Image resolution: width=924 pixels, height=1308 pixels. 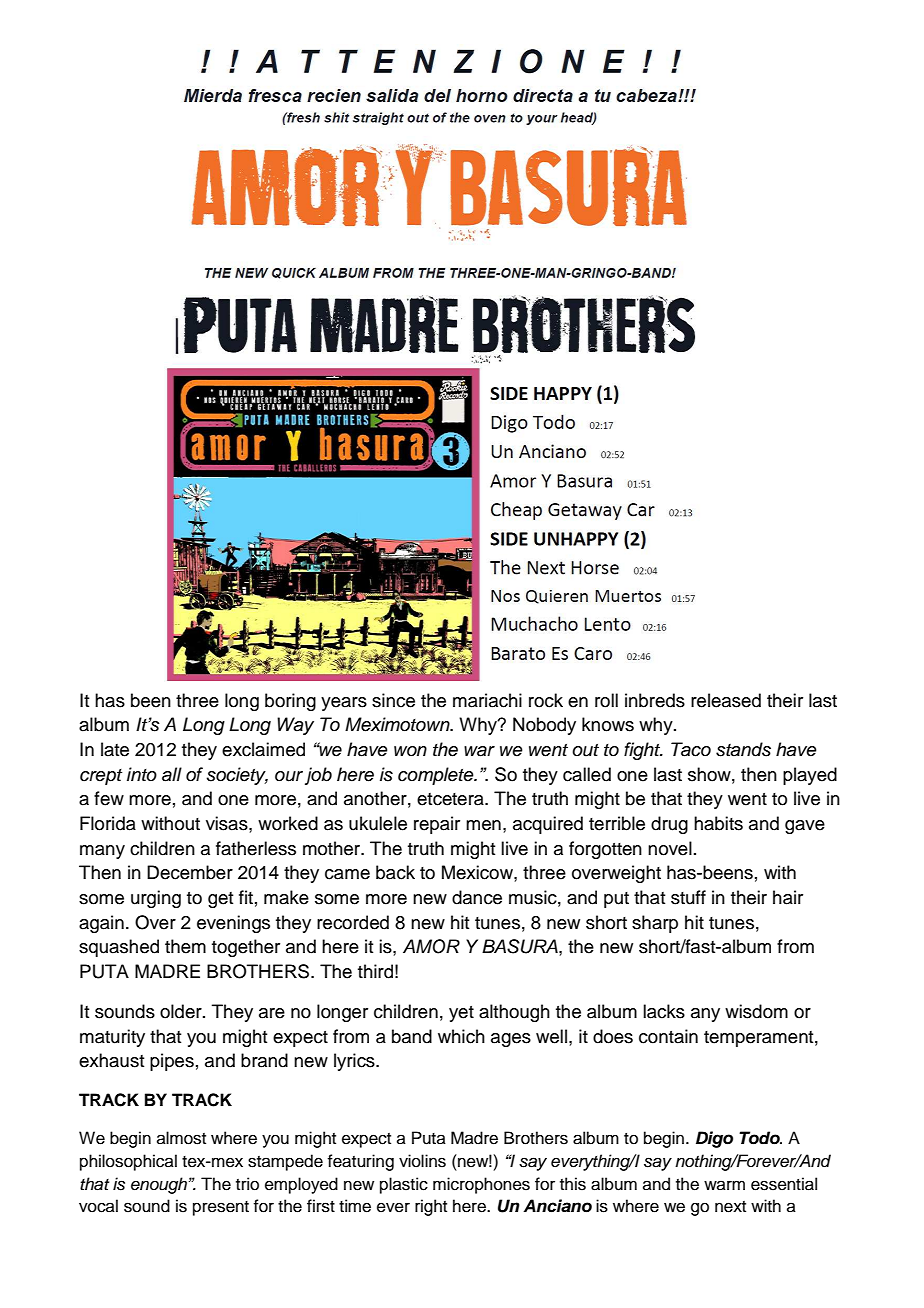 I want to click on microphones, so click(x=481, y=1185).
